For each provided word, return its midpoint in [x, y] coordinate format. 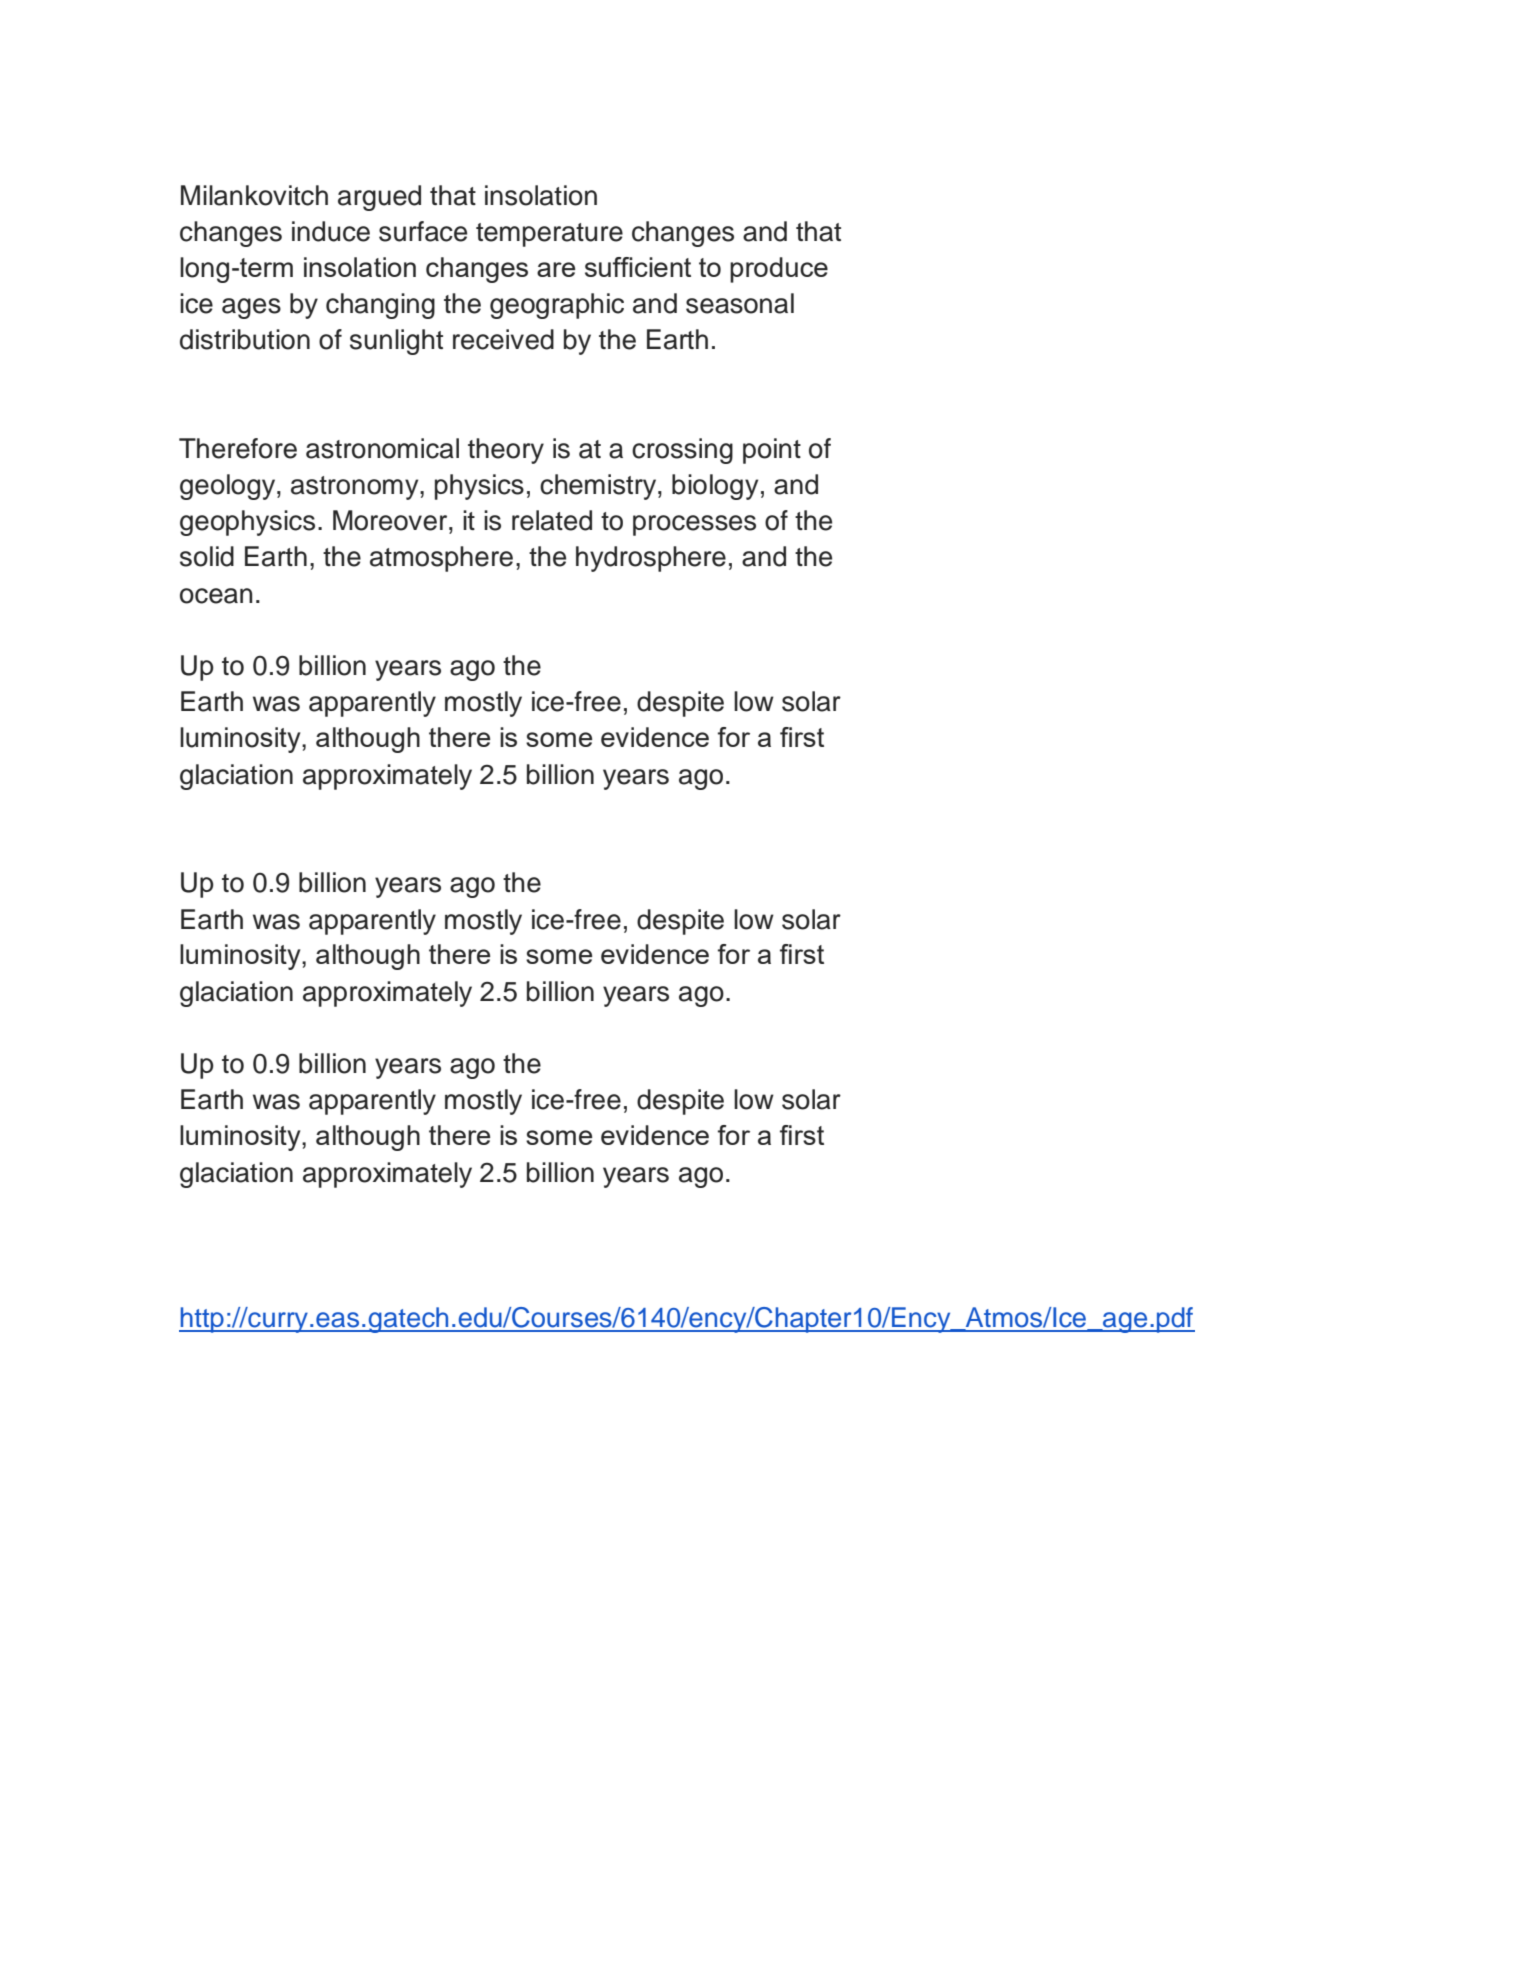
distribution [245, 339]
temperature [549, 235]
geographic [557, 306]
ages [251, 308]
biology [715, 487]
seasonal [740, 303]
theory [506, 451]
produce [779, 270]
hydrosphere [651, 559]
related [552, 520]
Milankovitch [254, 195]
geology [229, 487]
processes [694, 525]
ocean [216, 596]
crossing [682, 451]
